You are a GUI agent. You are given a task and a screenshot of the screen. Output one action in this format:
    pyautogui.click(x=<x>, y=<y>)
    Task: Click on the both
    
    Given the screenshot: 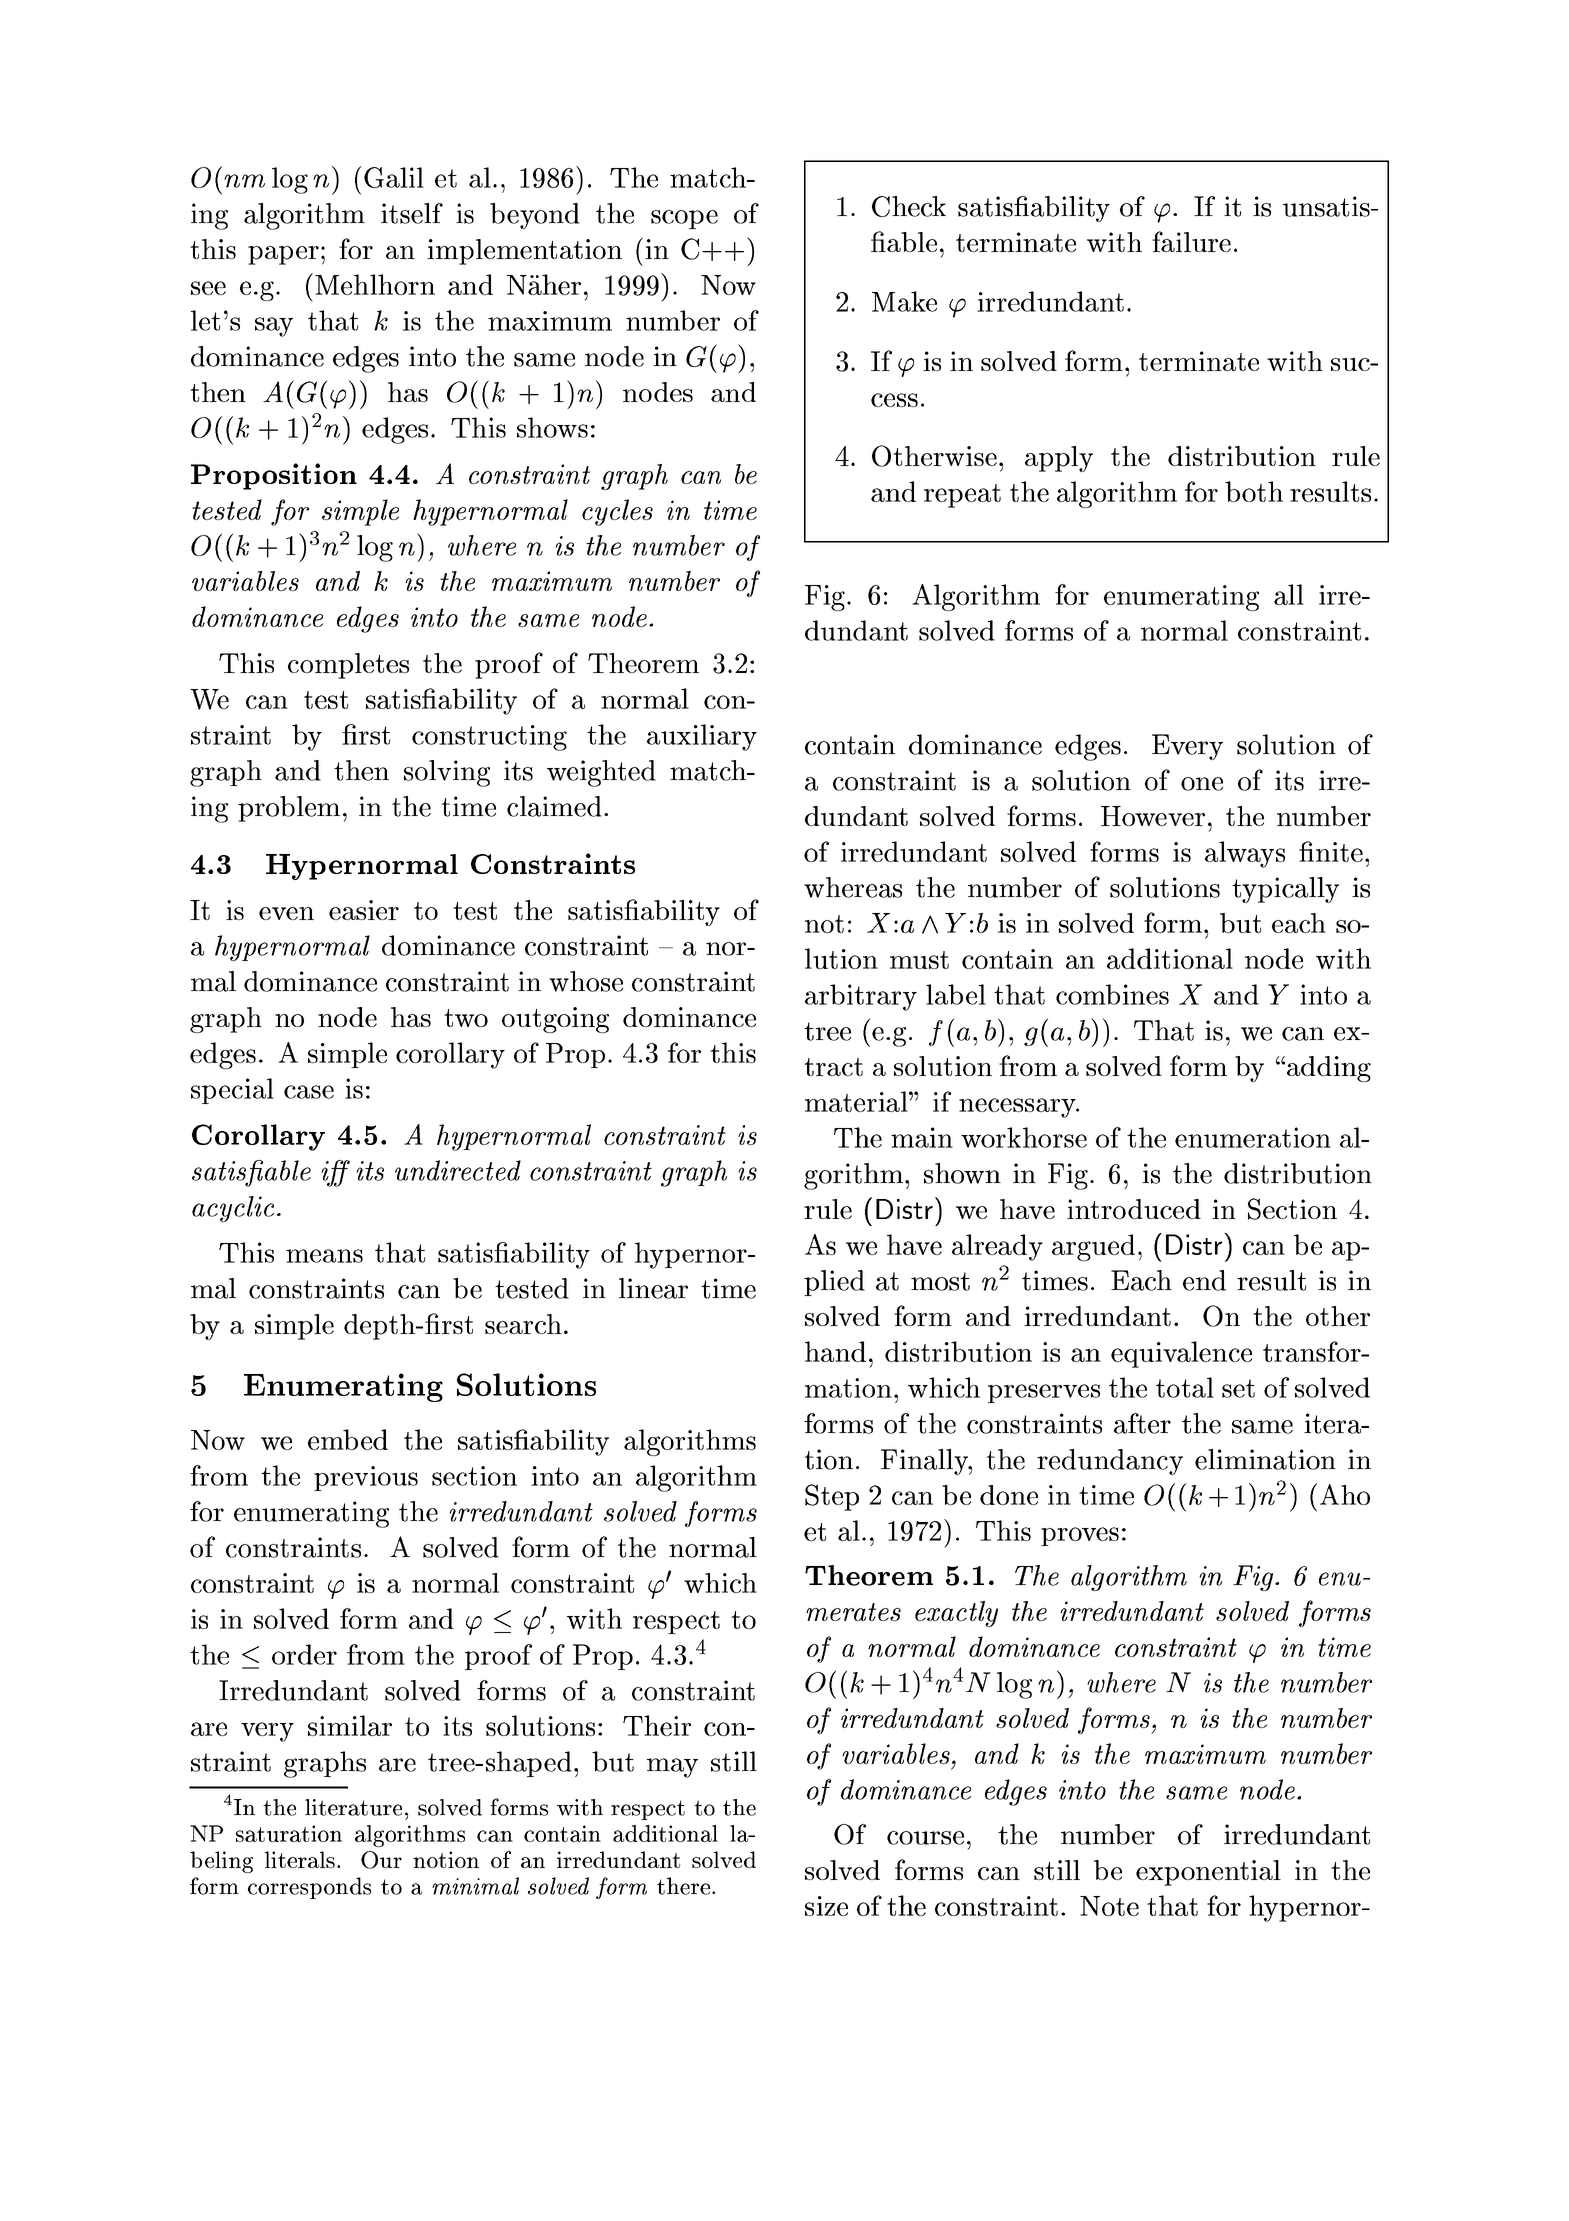 What is the action you would take?
    pyautogui.click(x=1254, y=491)
